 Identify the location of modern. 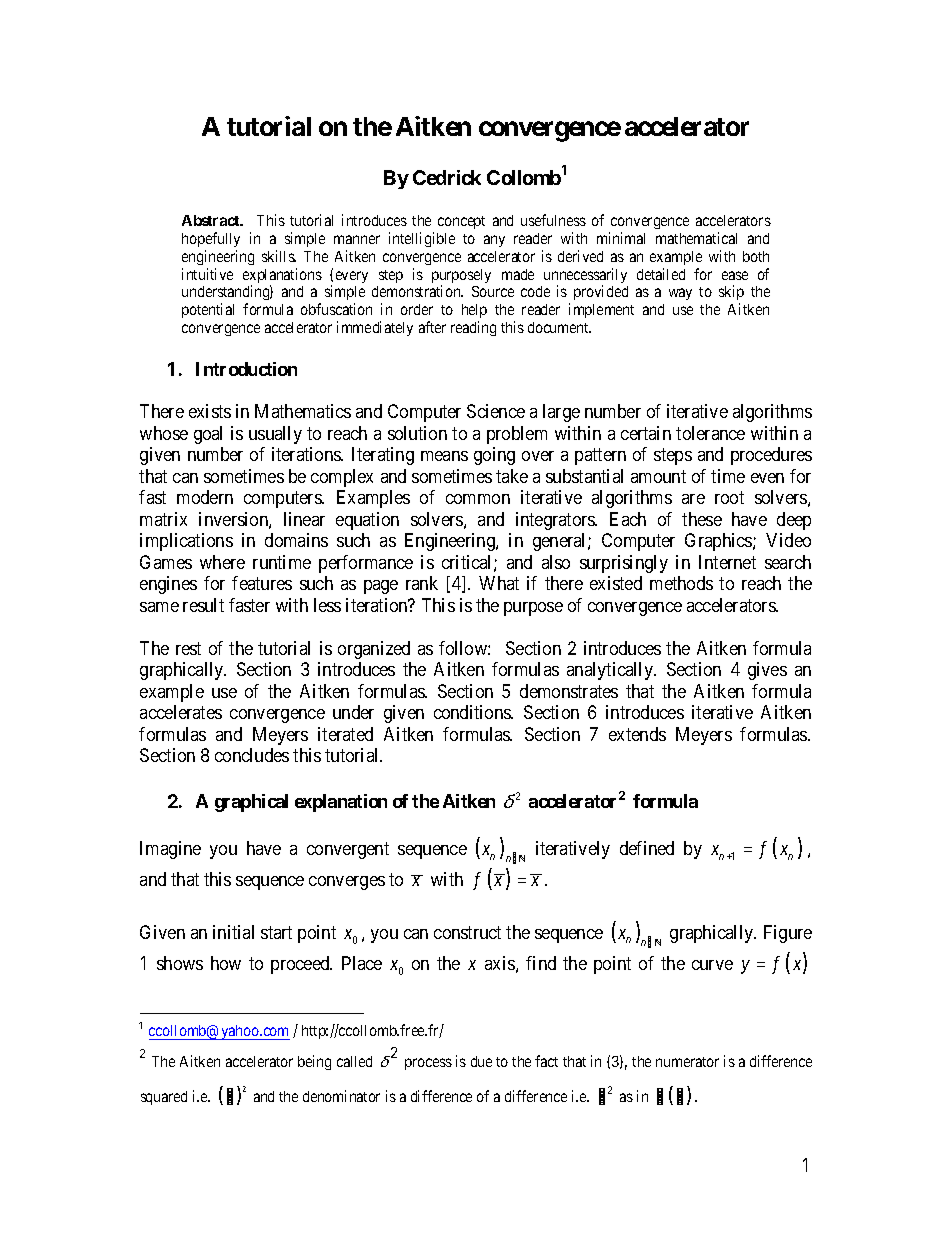
(205, 497).
